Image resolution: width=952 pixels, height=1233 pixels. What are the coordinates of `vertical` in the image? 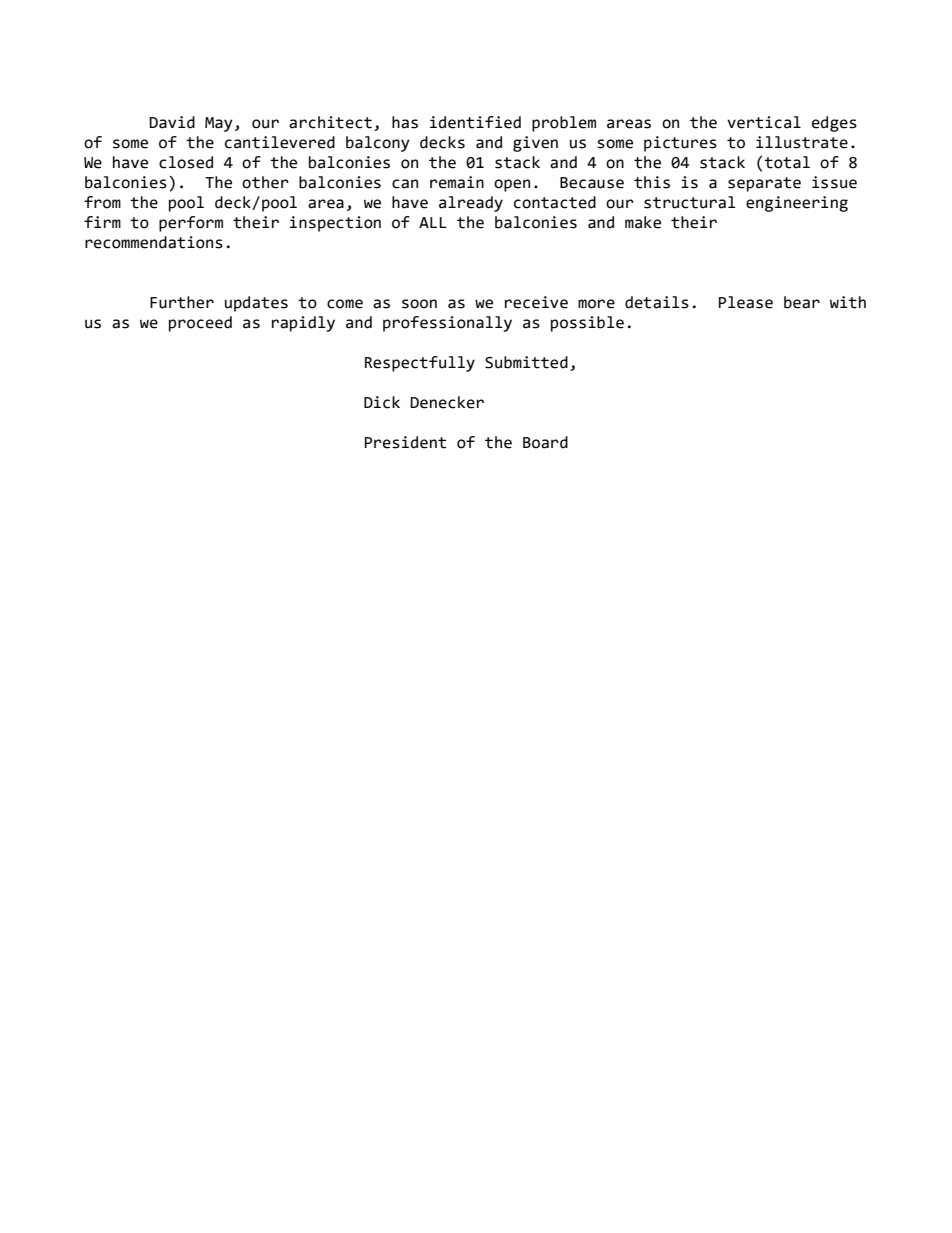 It's located at (764, 122).
